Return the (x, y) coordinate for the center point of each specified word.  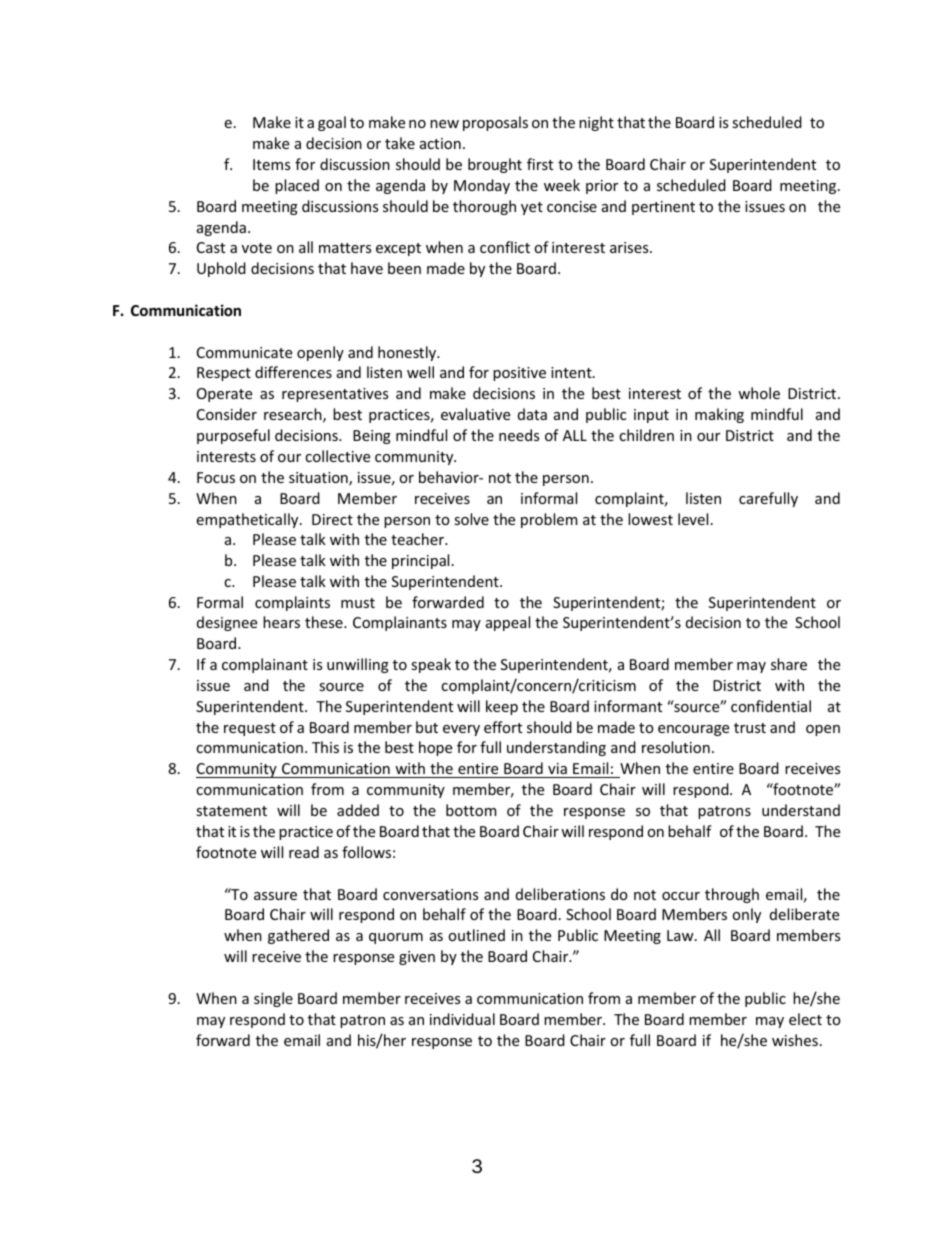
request (250, 729)
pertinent (663, 208)
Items (271, 164)
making (719, 415)
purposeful (233, 436)
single (273, 999)
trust (750, 728)
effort (503, 727)
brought (495, 165)
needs (519, 435)
